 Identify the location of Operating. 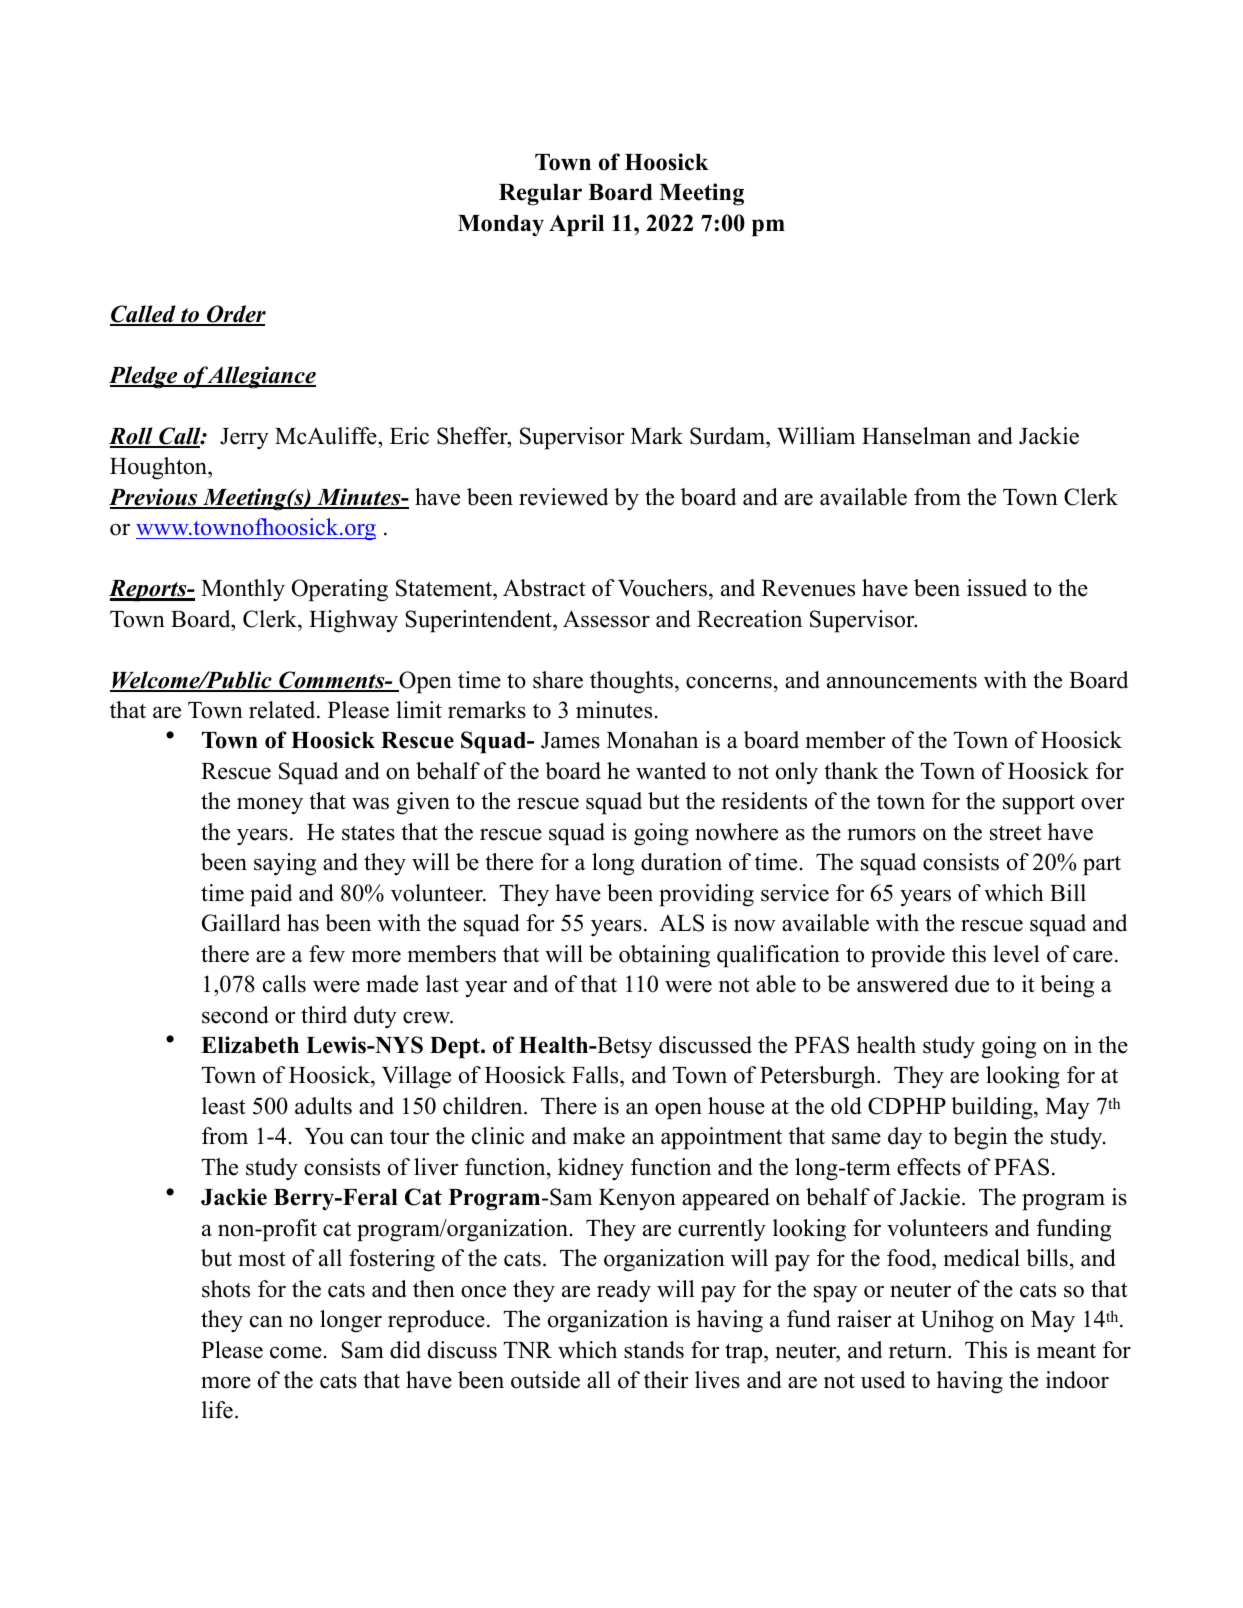
(340, 590).
